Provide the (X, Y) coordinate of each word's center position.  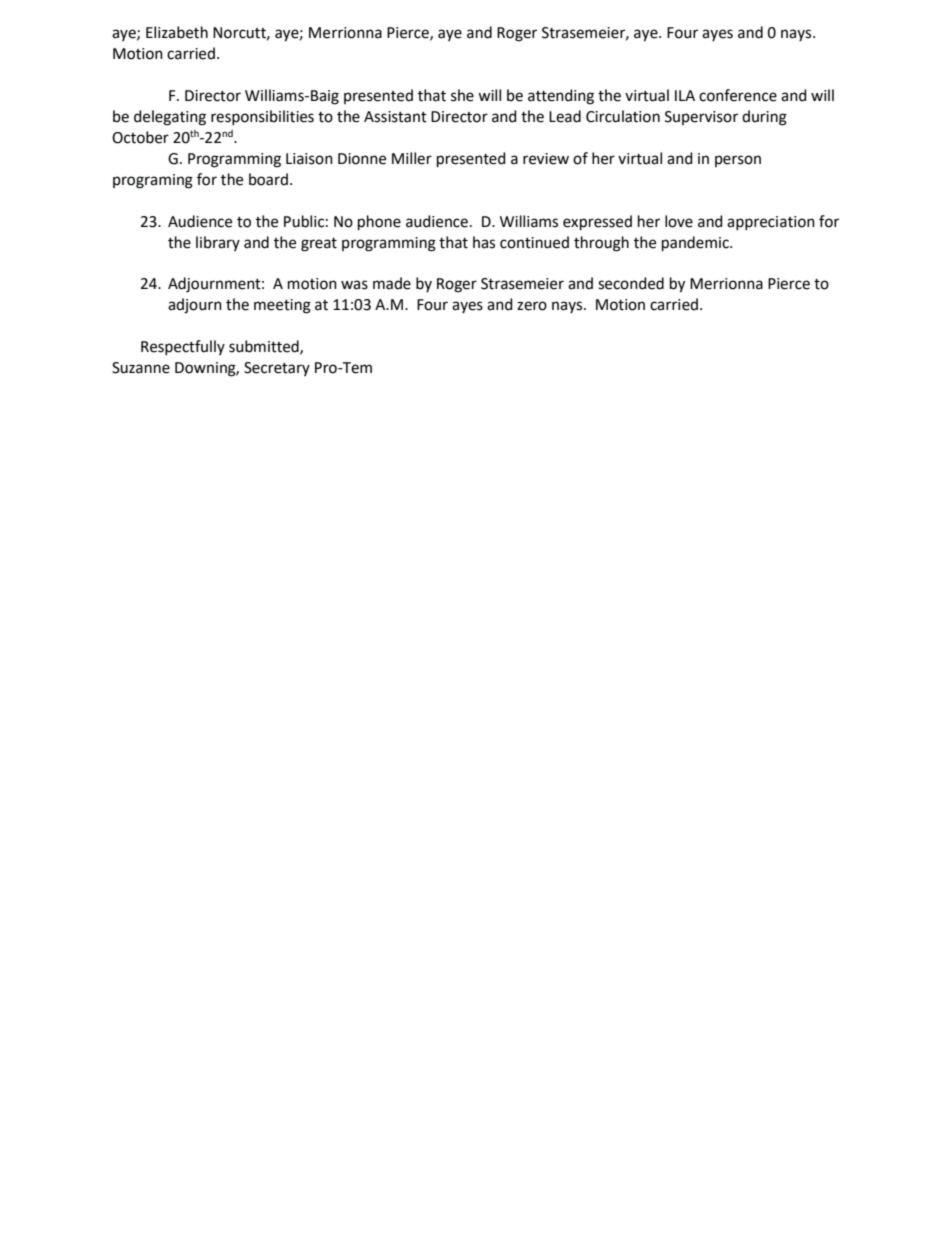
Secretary (277, 369)
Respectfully (183, 348)
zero (532, 306)
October (140, 137)
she (462, 95)
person (738, 161)
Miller (412, 158)
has (484, 242)
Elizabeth (177, 32)
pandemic (696, 244)
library (218, 243)
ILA (685, 95)
